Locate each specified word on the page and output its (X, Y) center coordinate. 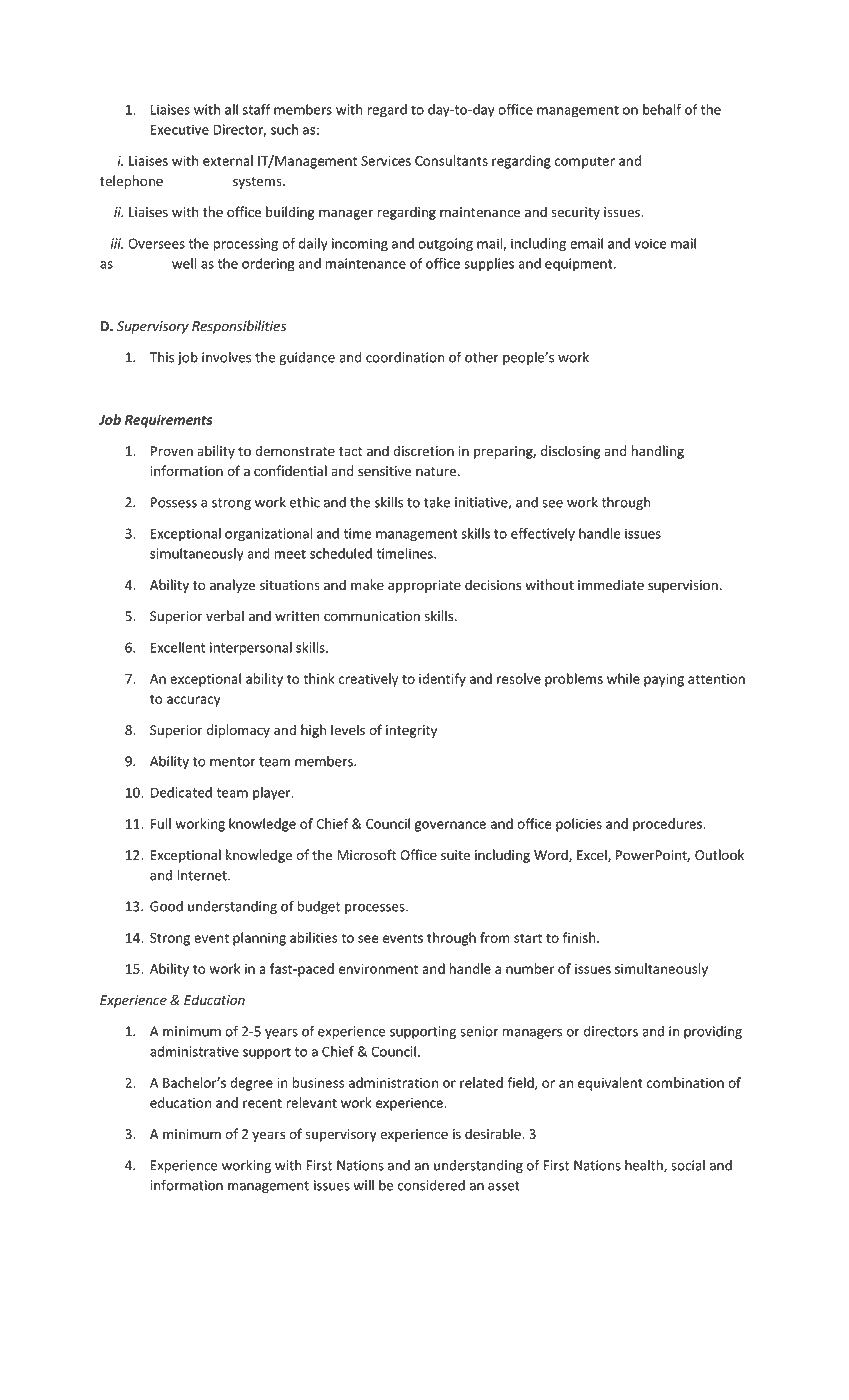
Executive (180, 129)
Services (386, 161)
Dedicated (181, 792)
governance (450, 826)
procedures (668, 825)
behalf (662, 109)
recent (262, 1103)
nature (437, 472)
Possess (174, 502)
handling (658, 452)
